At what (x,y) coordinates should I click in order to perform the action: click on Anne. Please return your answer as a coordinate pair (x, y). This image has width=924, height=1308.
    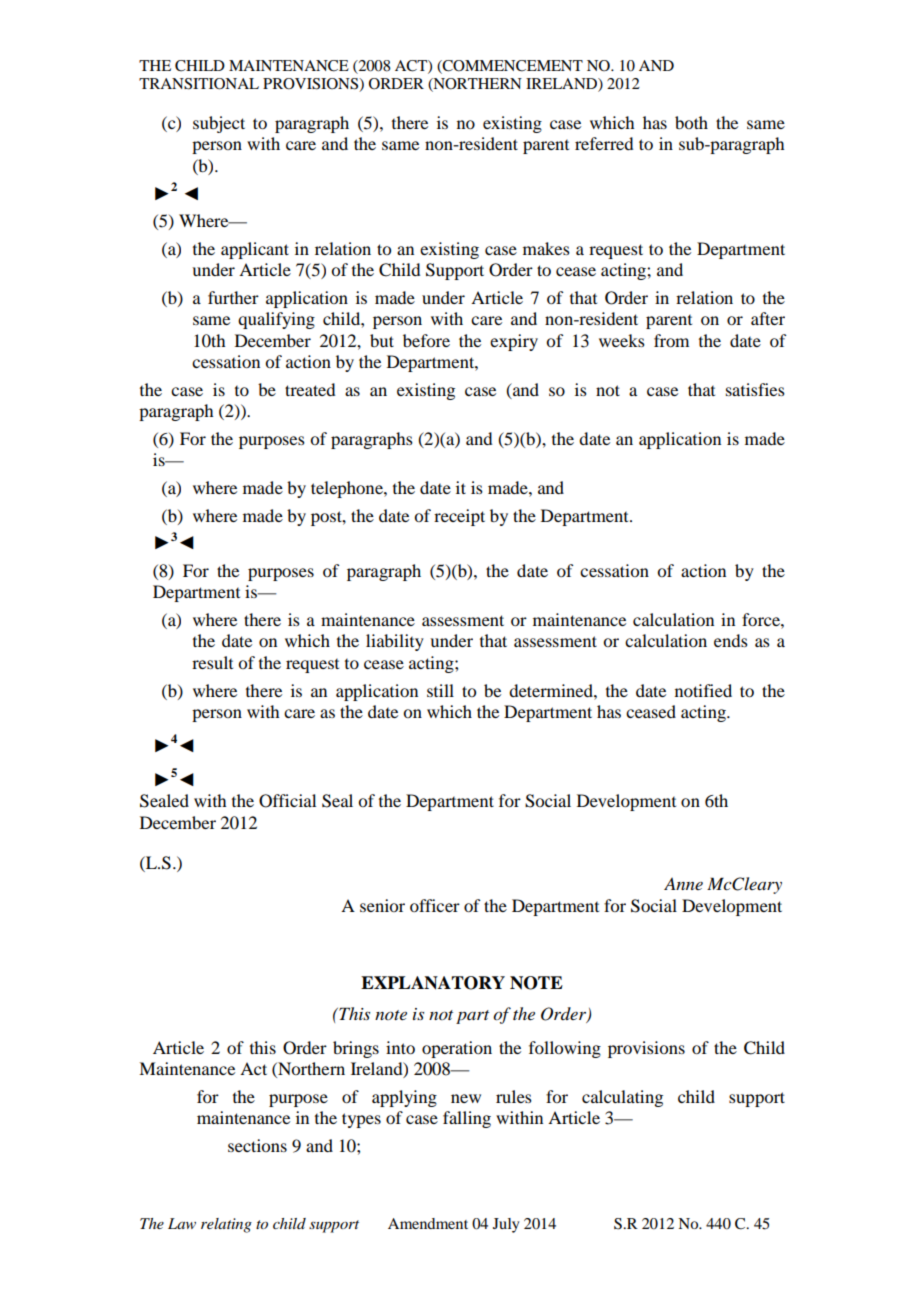
    Looking at the image, I should click on (683, 884).
